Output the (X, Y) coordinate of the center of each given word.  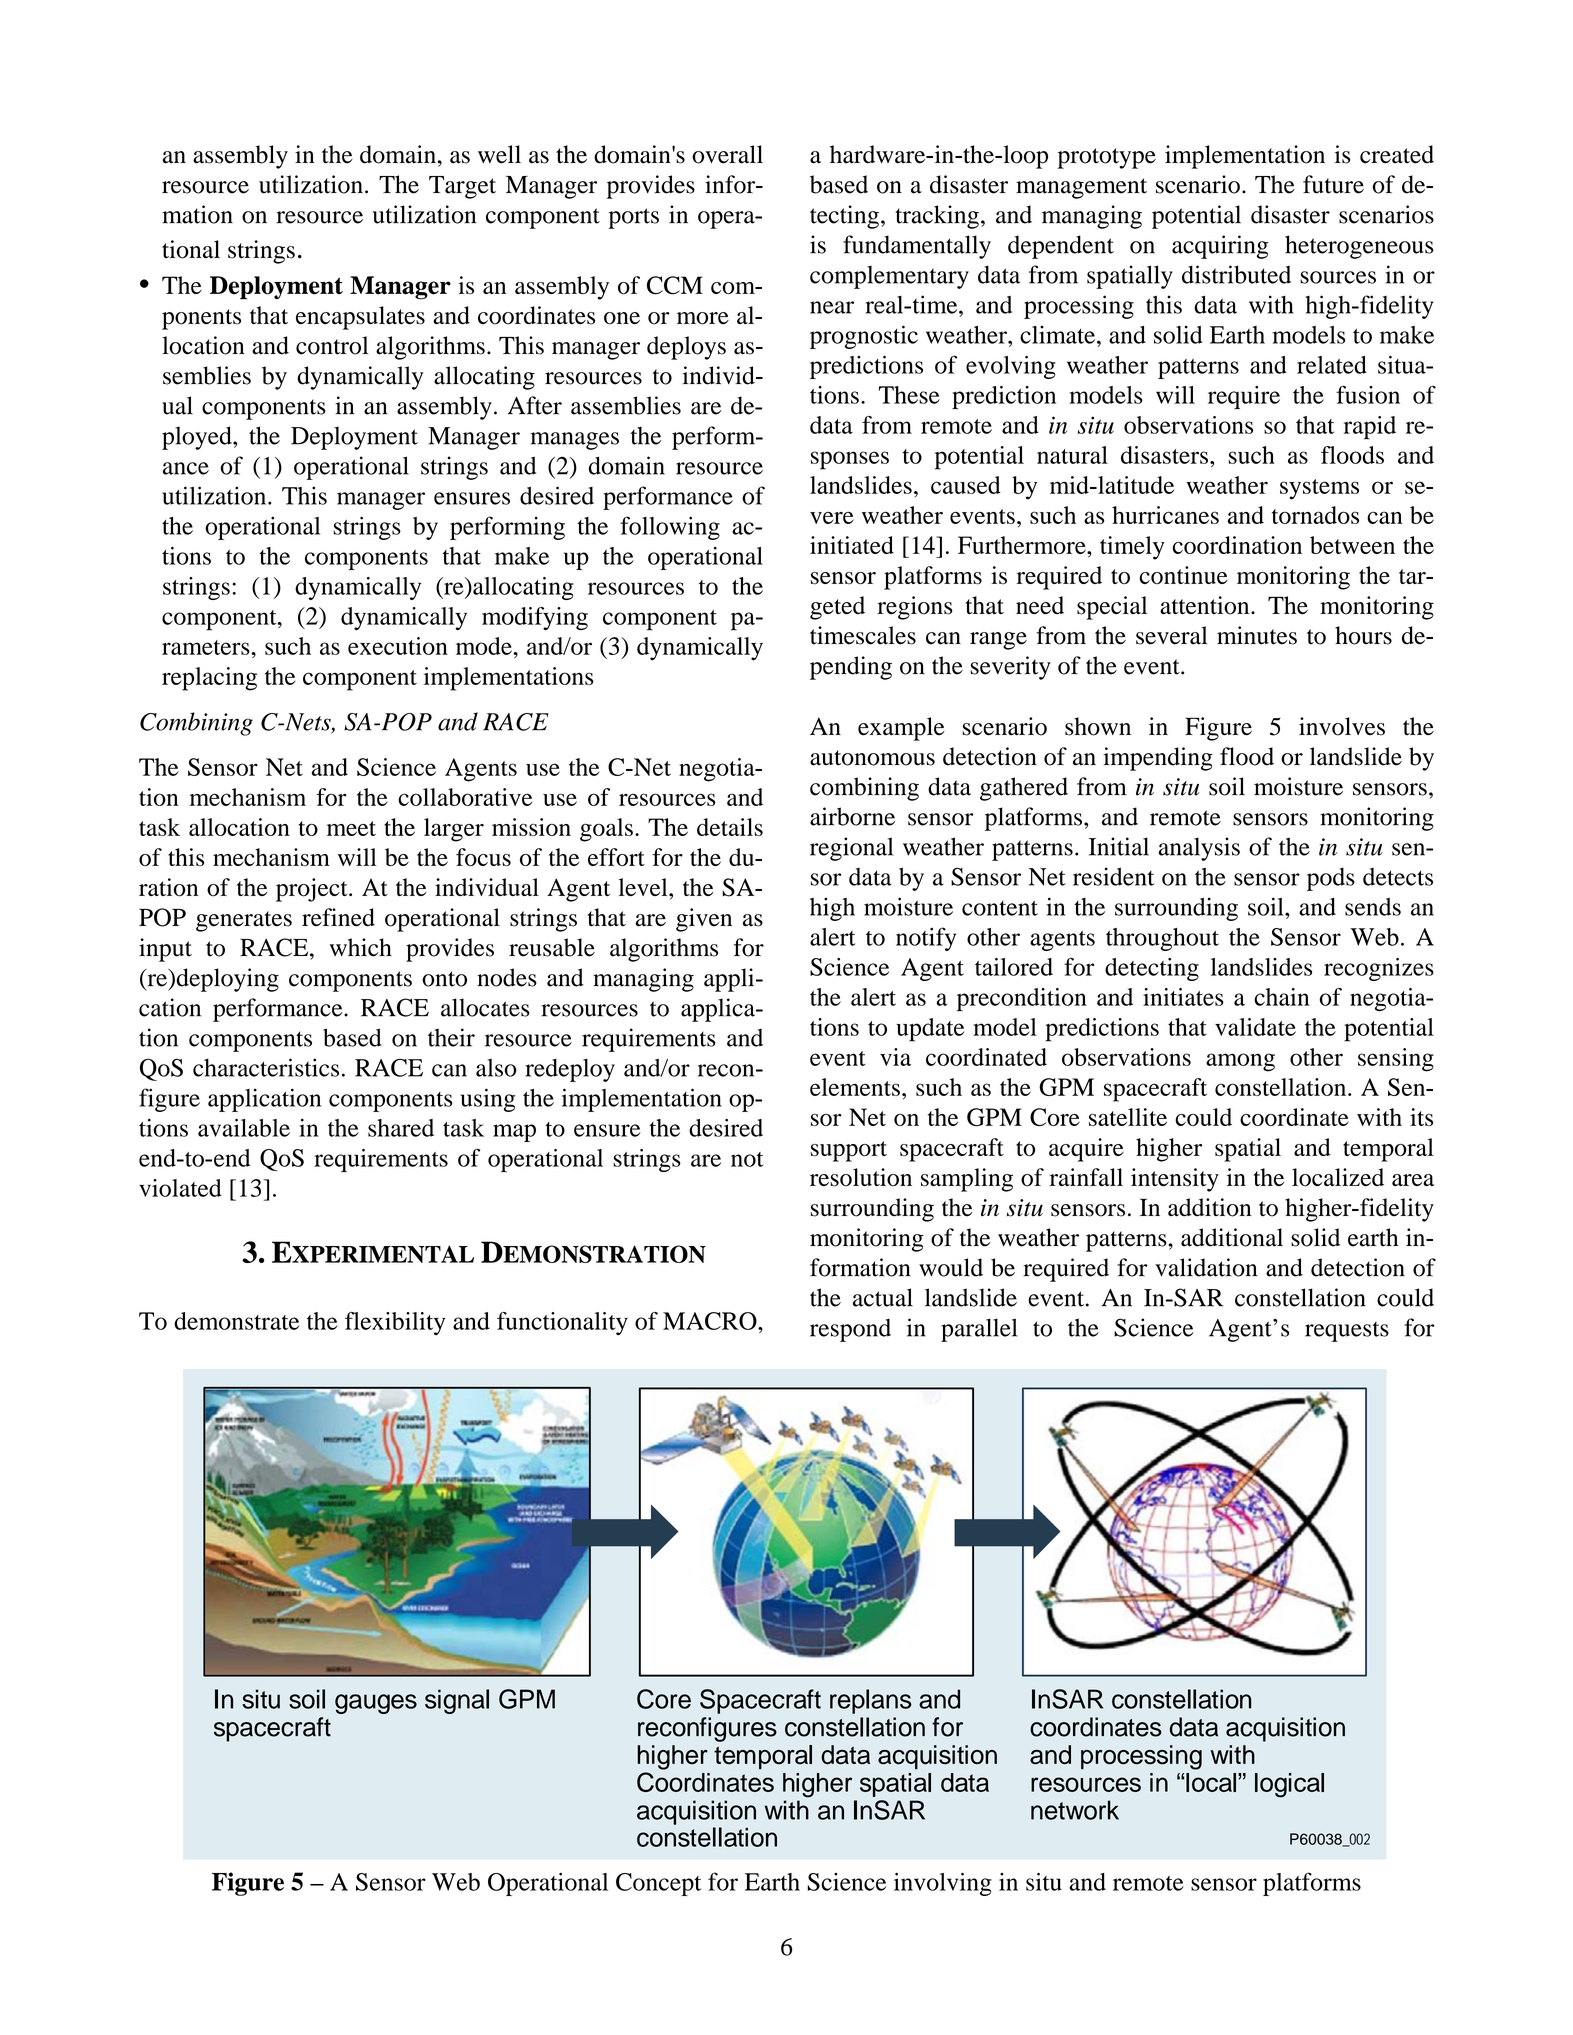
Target (462, 187)
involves (1342, 726)
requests (1347, 1332)
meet (351, 828)
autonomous (872, 758)
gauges (376, 1704)
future (1333, 184)
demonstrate (236, 1321)
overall (727, 154)
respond (850, 1330)
